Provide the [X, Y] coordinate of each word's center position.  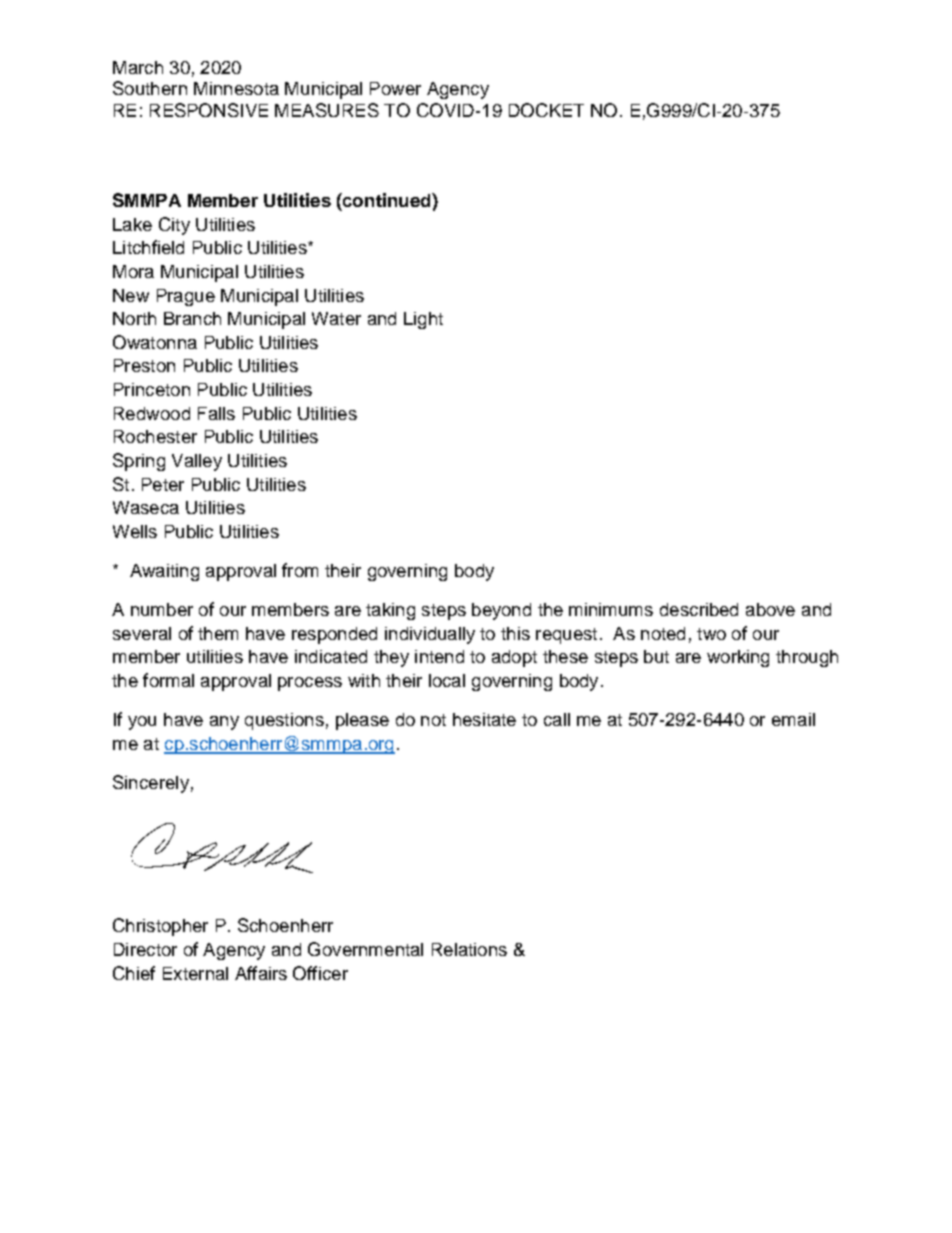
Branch [192, 318]
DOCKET [546, 110]
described [699, 609]
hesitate [484, 719]
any [224, 723]
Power [395, 88]
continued [387, 200]
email [793, 719]
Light [423, 320]
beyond [501, 611]
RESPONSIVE [209, 110]
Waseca [146, 507]
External [195, 973]
